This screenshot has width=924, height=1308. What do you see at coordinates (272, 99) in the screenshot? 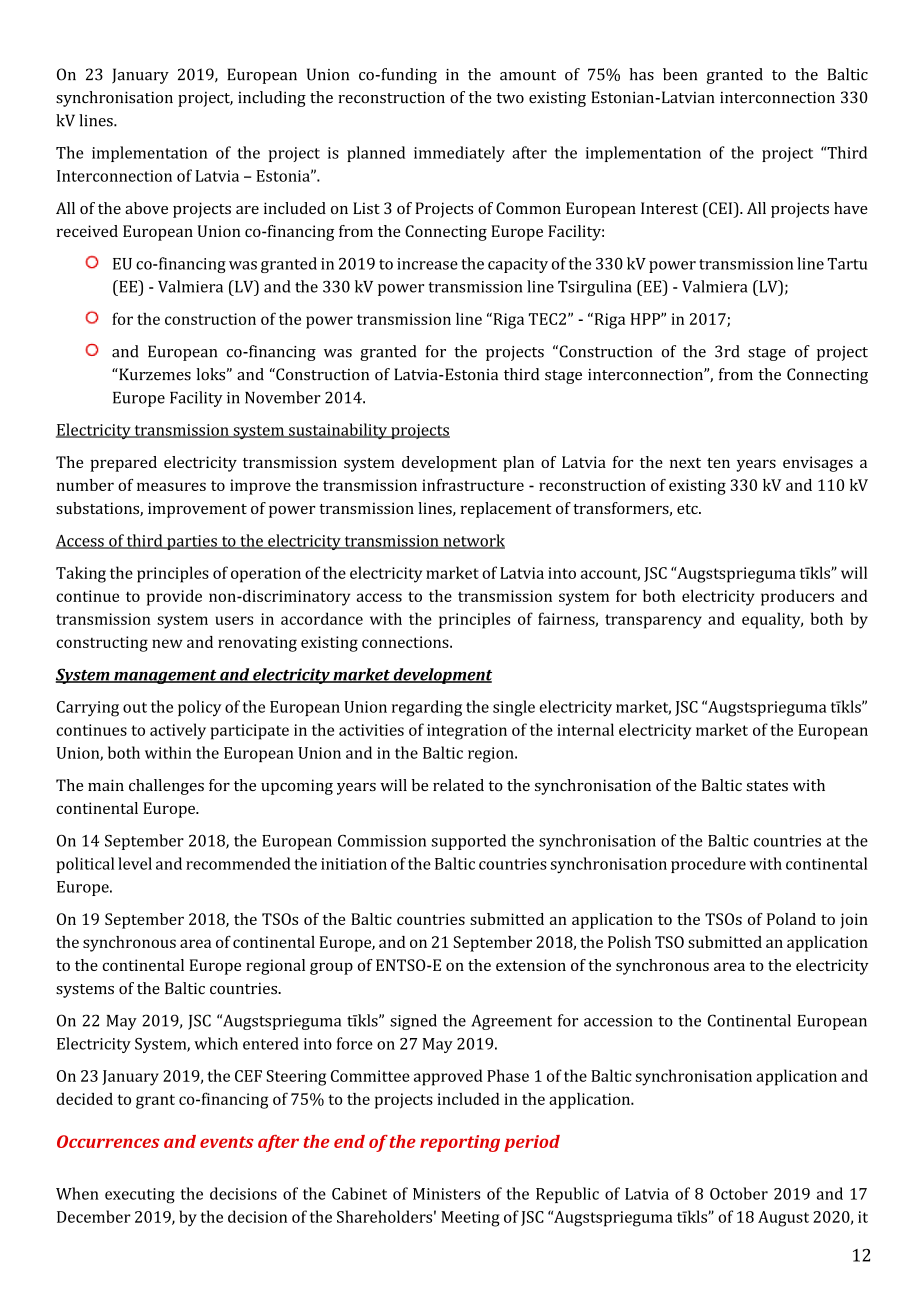
I see `including` at bounding box center [272, 99].
